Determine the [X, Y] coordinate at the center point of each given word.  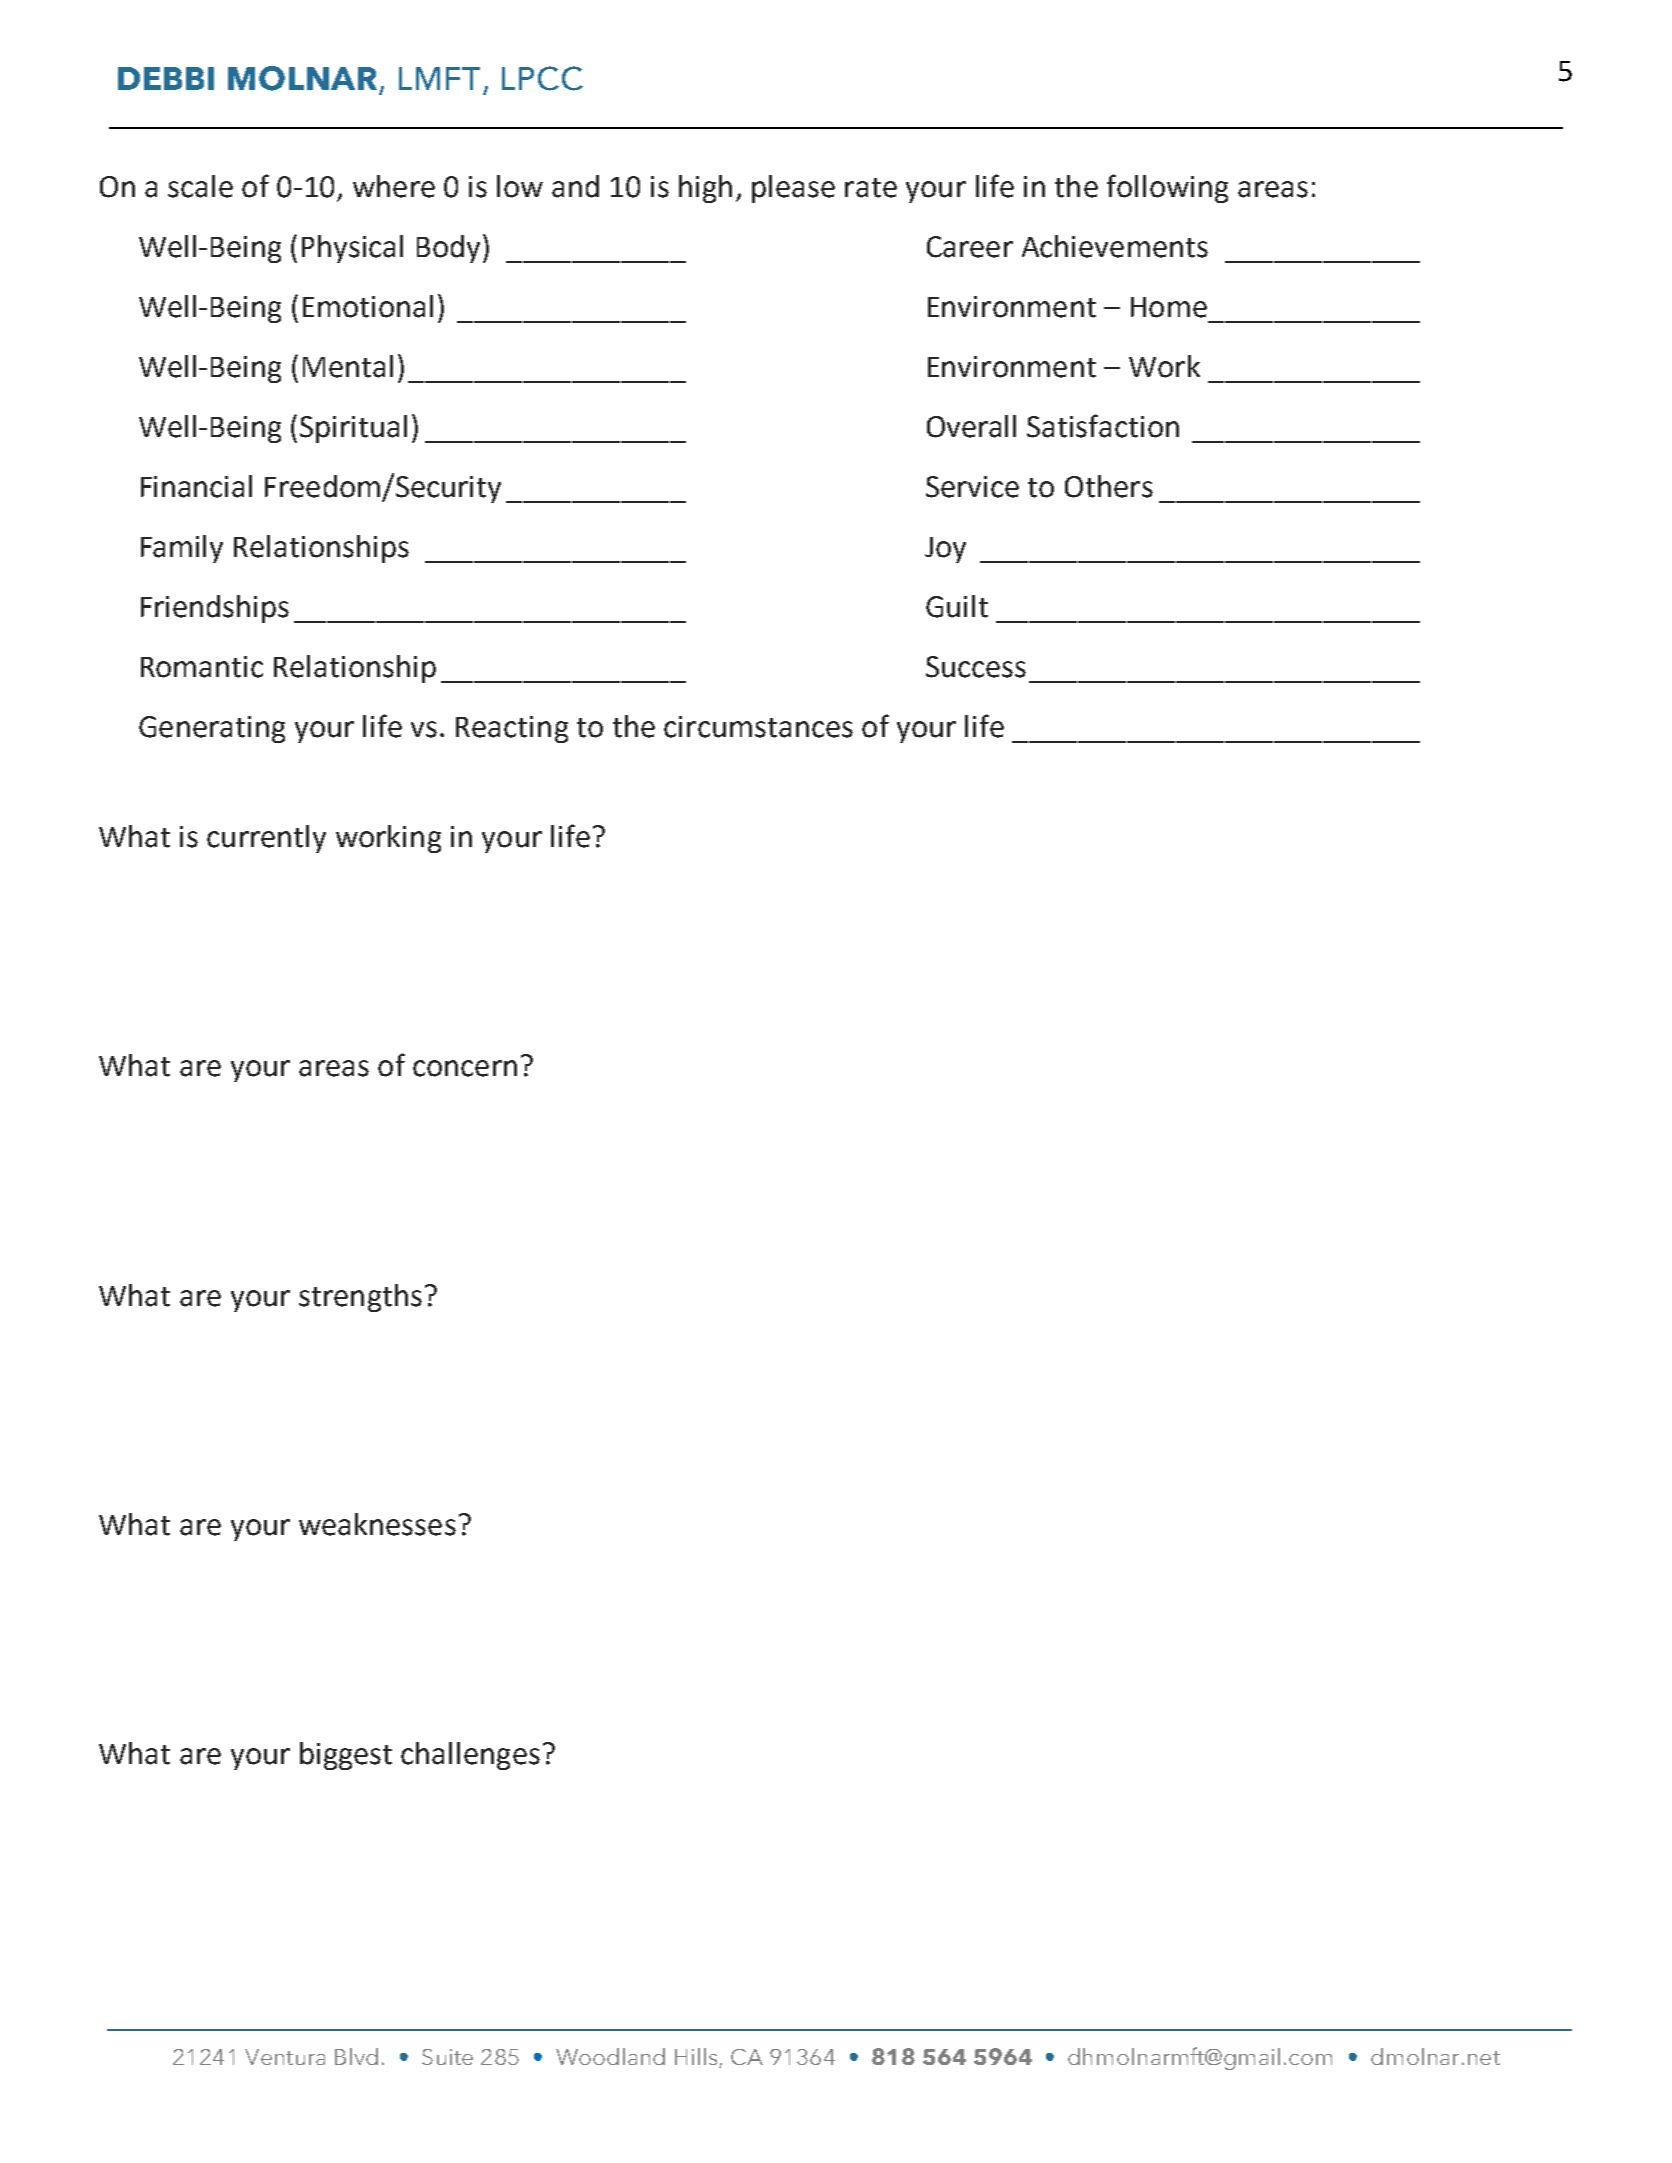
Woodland [610, 2056]
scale [200, 186]
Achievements [1115, 246]
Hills [696, 2056]
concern [465, 1068]
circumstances [758, 727]
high [705, 189]
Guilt [957, 606]
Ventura [285, 2057]
